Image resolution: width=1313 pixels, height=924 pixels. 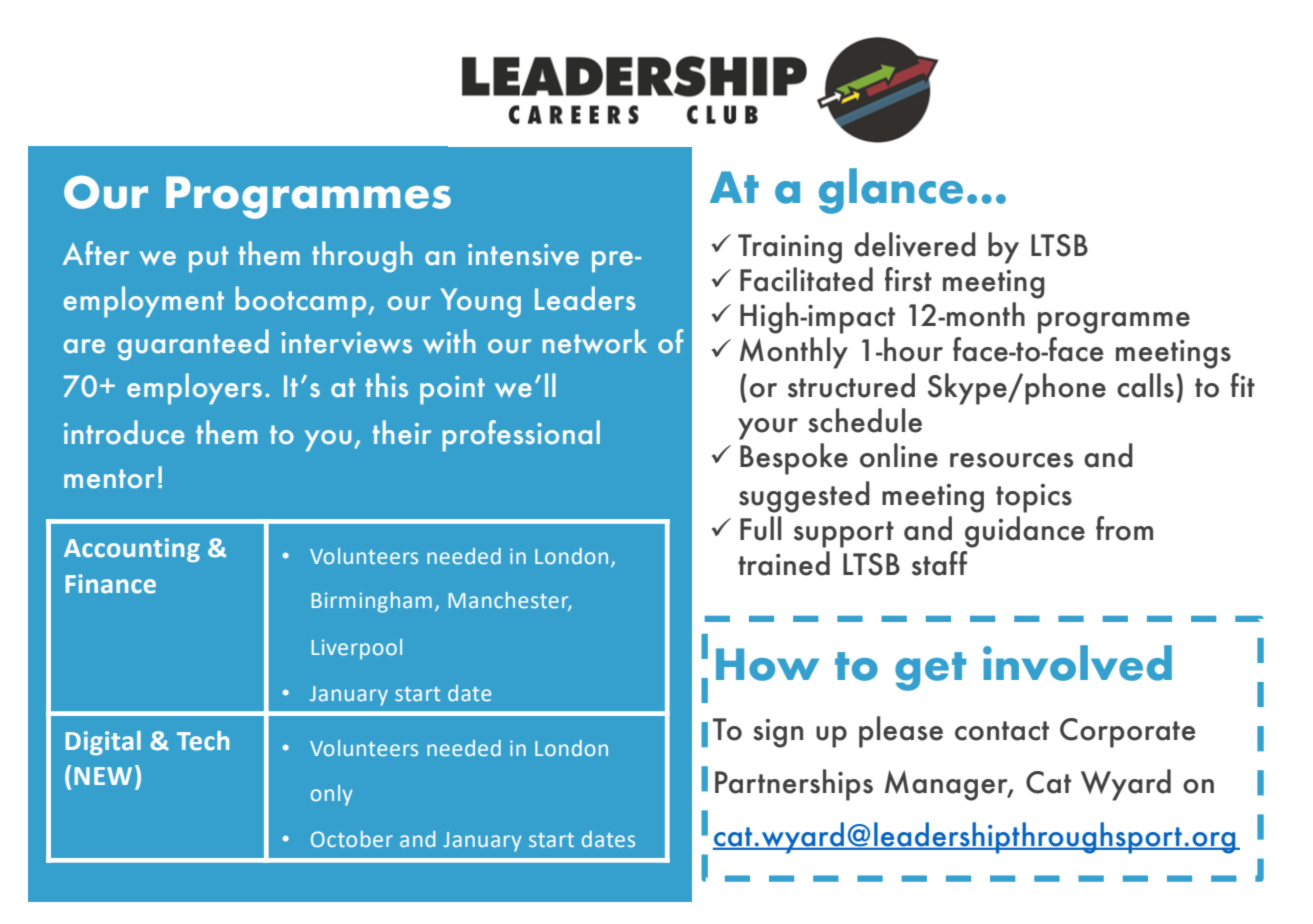 What do you see at coordinates (891, 191) in the document?
I see `glance` at bounding box center [891, 191].
